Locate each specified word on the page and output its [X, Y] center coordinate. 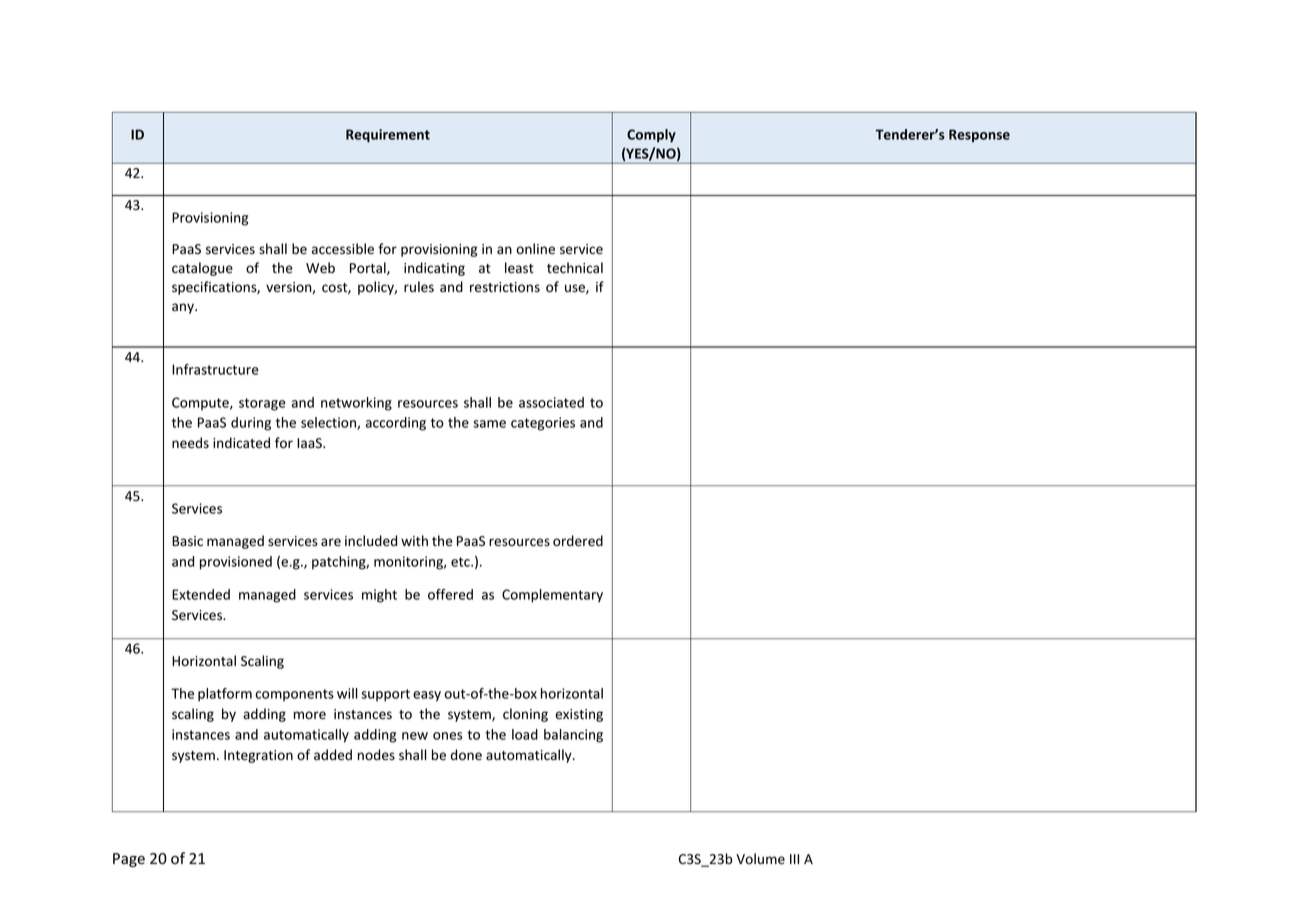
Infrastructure [215, 369]
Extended [201, 594]
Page [129, 860]
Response [979, 136]
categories [543, 424]
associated [551, 402]
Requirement [388, 136]
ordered [578, 541]
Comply [651, 136]
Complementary [552, 596]
